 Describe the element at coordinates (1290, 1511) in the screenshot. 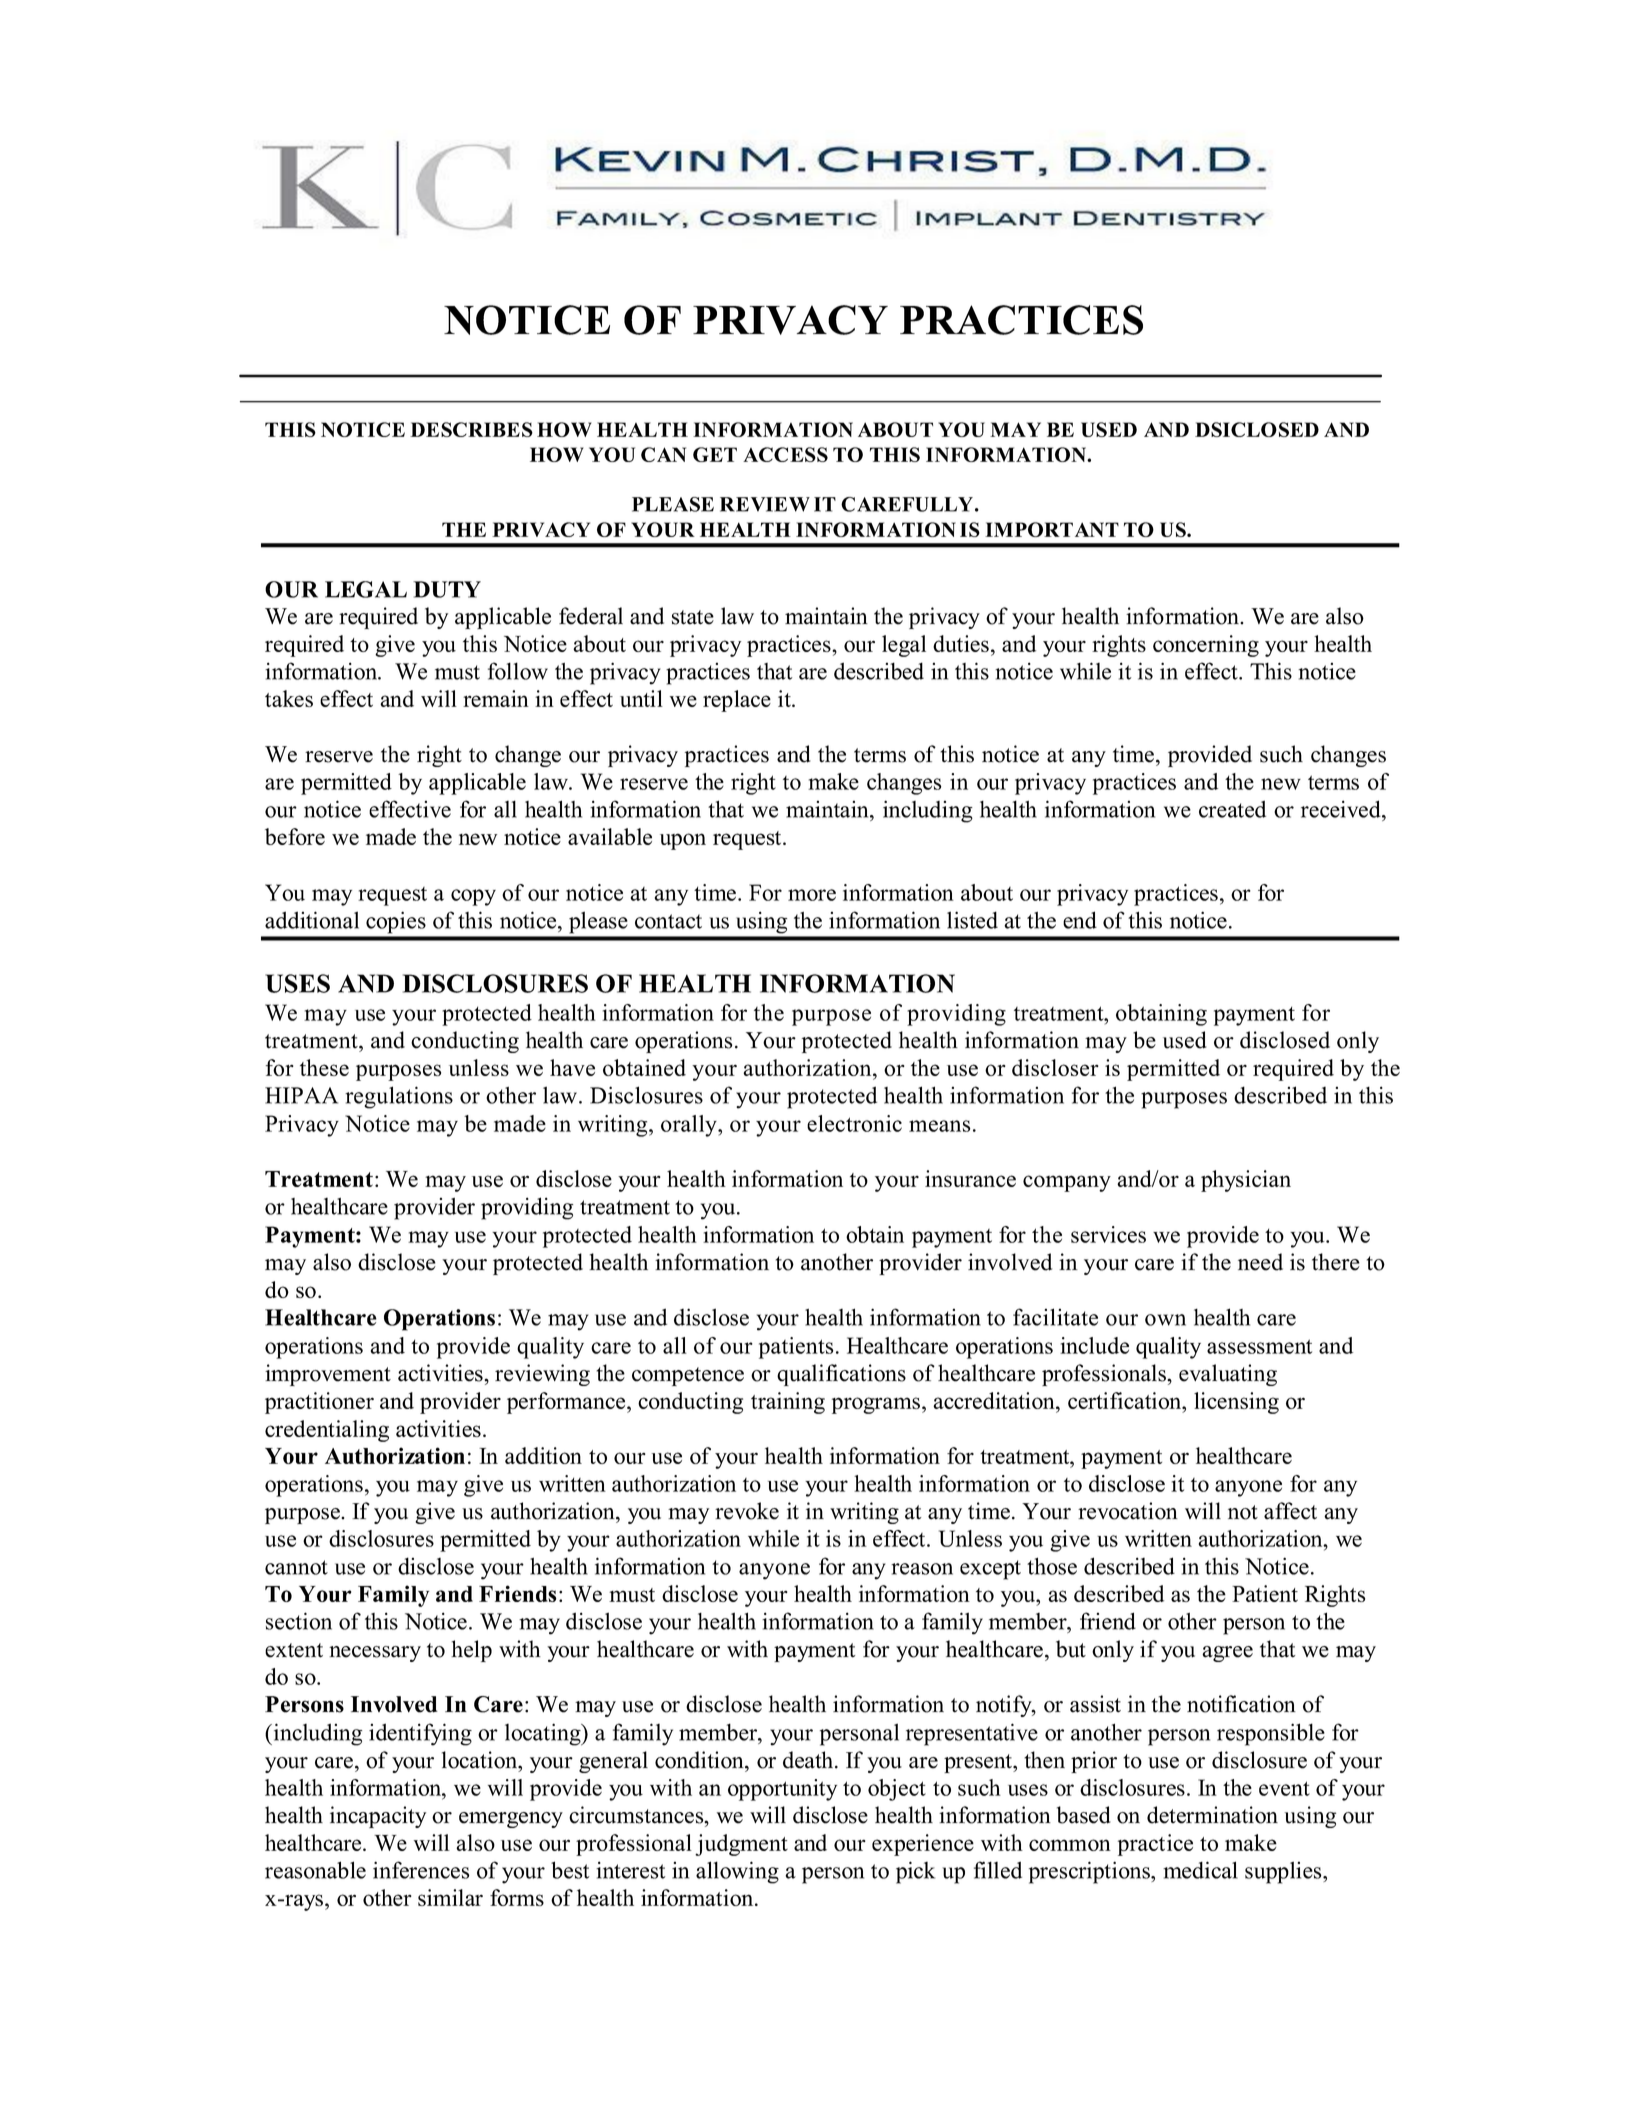

I see `affect` at that location.
